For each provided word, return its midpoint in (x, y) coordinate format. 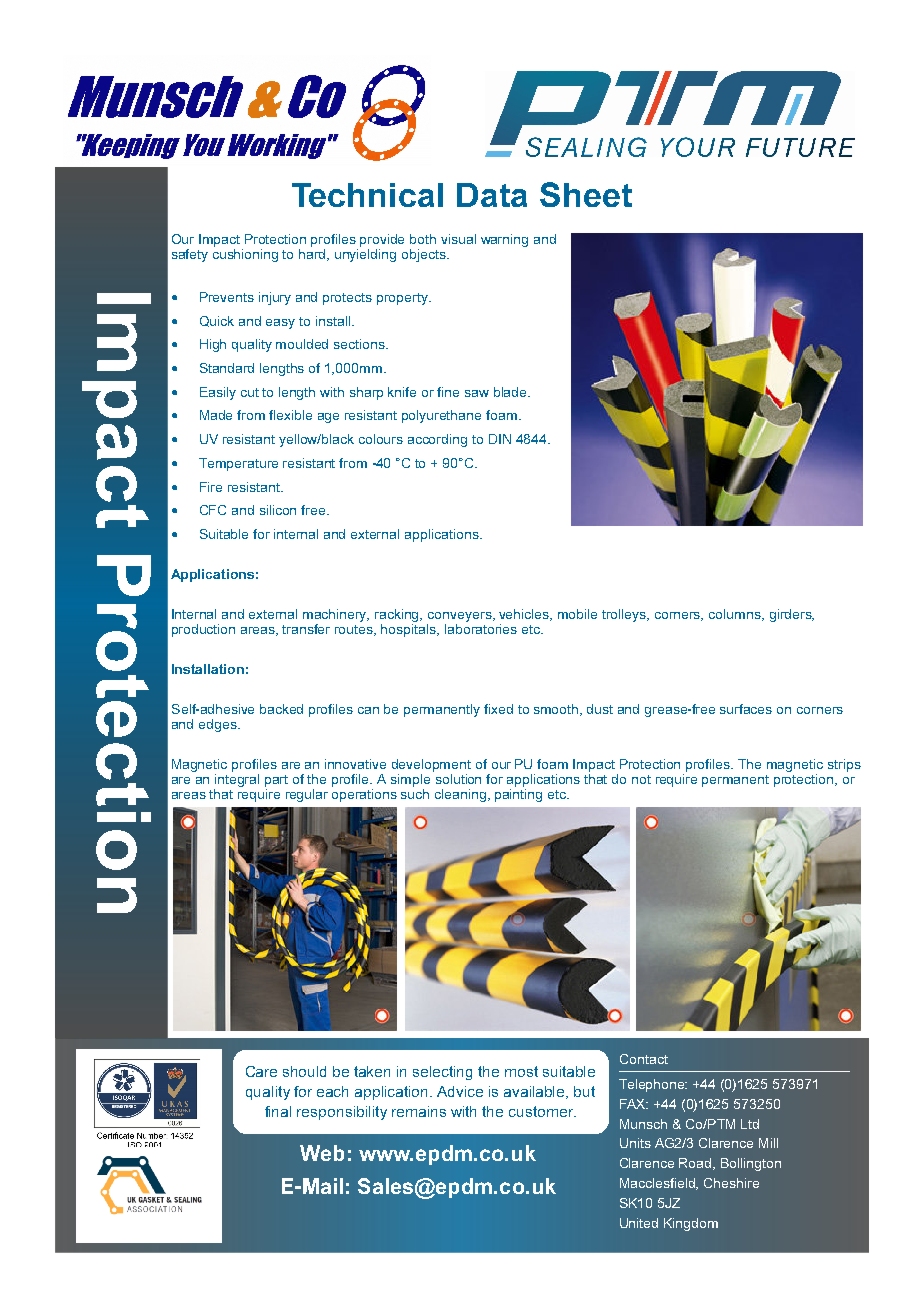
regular (307, 795)
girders (792, 615)
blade (511, 392)
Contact (644, 1059)
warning (504, 240)
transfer (306, 629)
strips (844, 765)
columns (736, 615)
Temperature (238, 464)
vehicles (525, 615)
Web (322, 1153)
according (437, 440)
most (521, 1071)
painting (518, 795)
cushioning (245, 254)
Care (261, 1071)
